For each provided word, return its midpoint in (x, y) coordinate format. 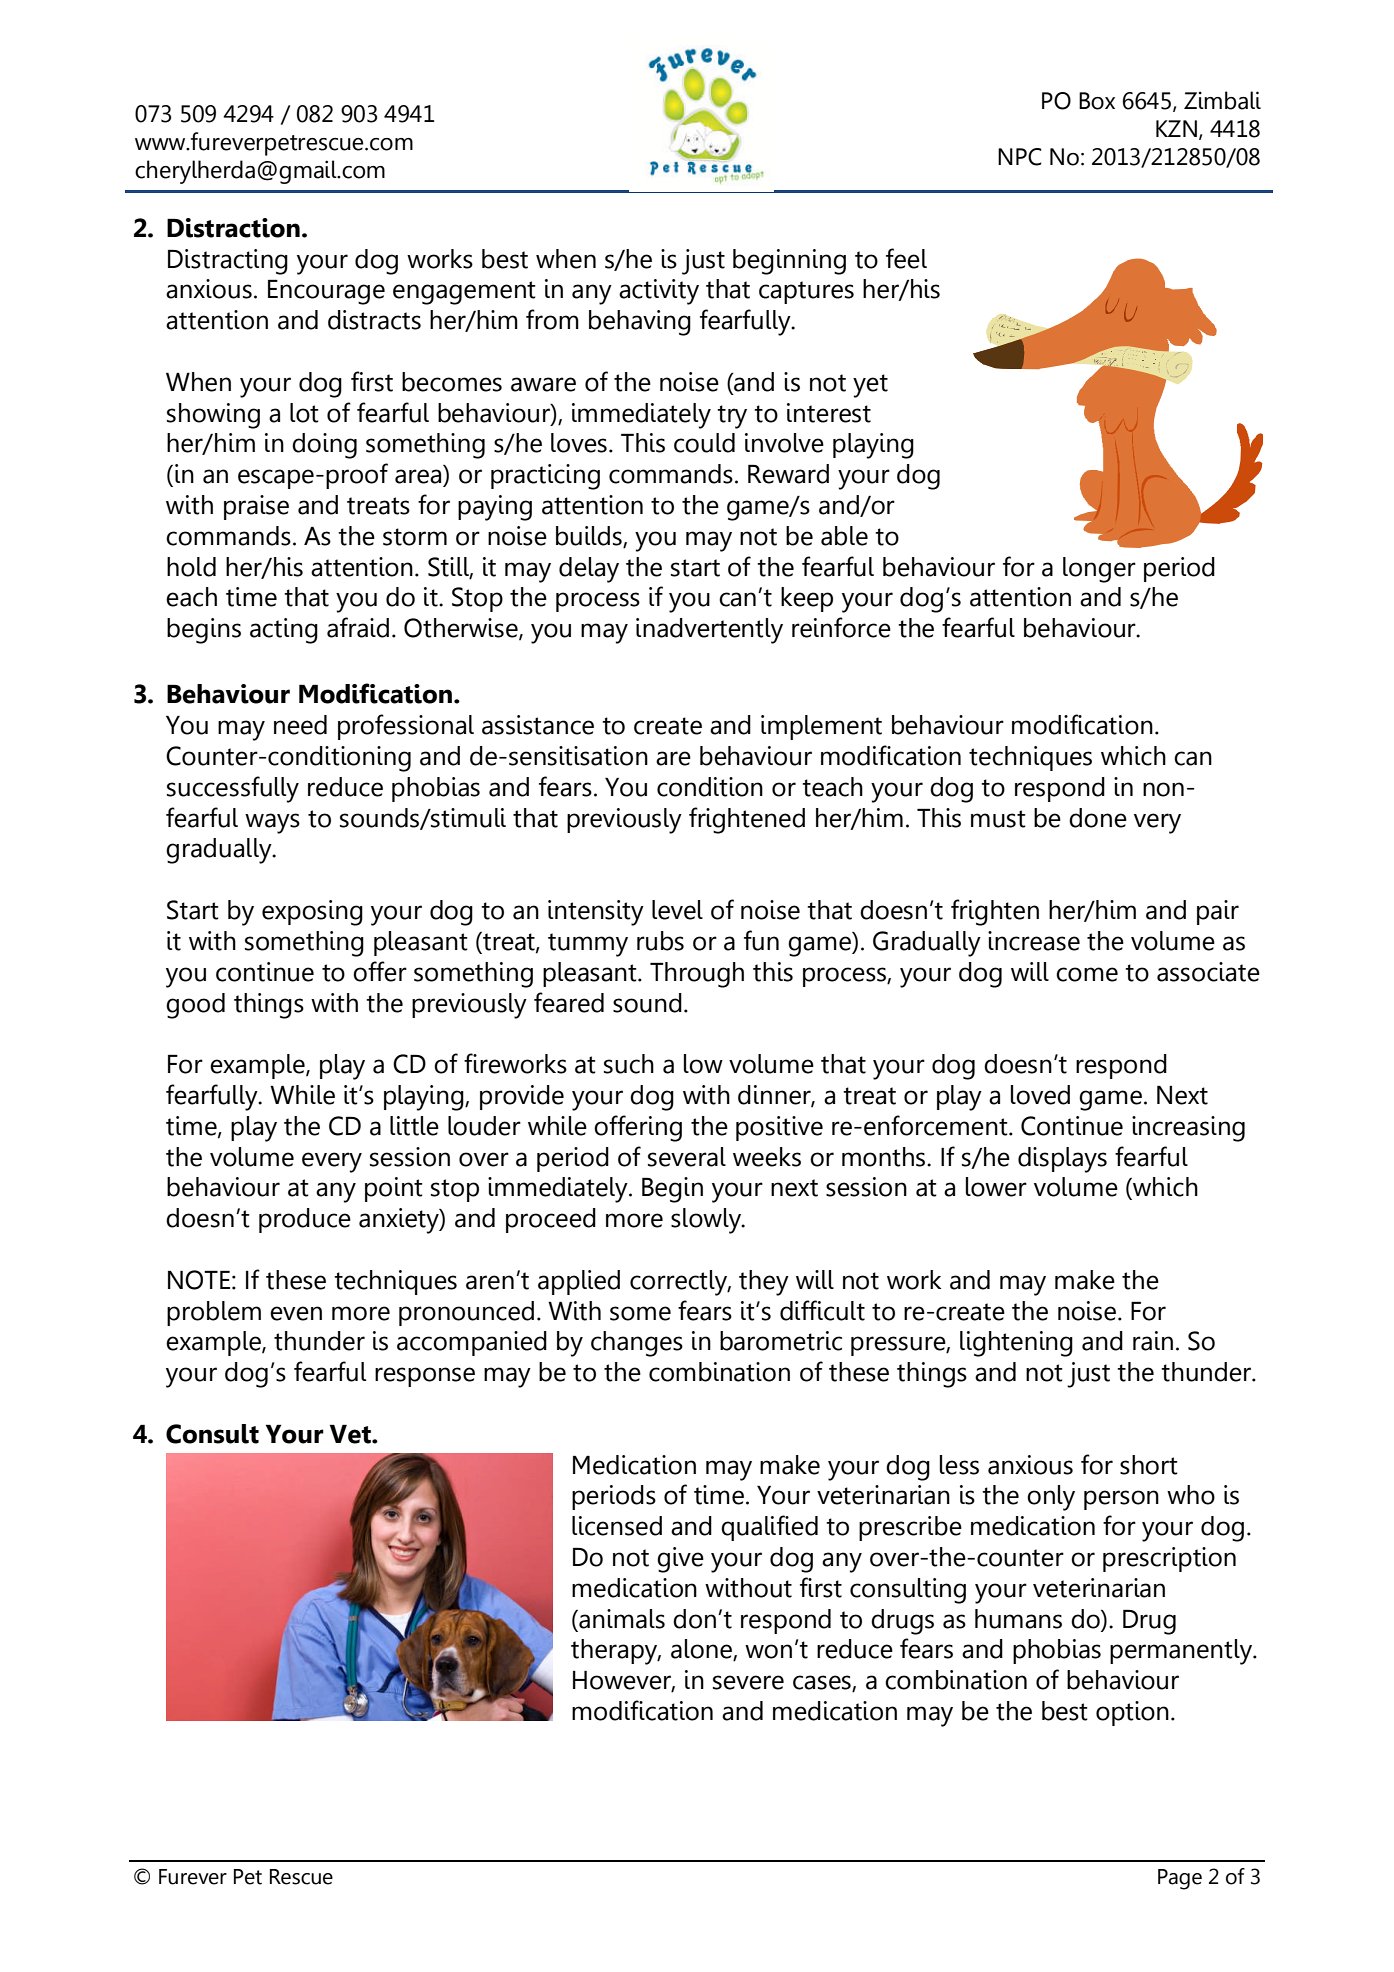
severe (748, 1682)
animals (621, 1620)
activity (659, 292)
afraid (358, 627)
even (296, 1313)
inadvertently (709, 631)
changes (637, 1344)
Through (697, 975)
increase (1034, 941)
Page (1180, 1879)
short (1149, 1465)
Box (1097, 101)
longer (1099, 570)
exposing (312, 913)
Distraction (233, 228)
